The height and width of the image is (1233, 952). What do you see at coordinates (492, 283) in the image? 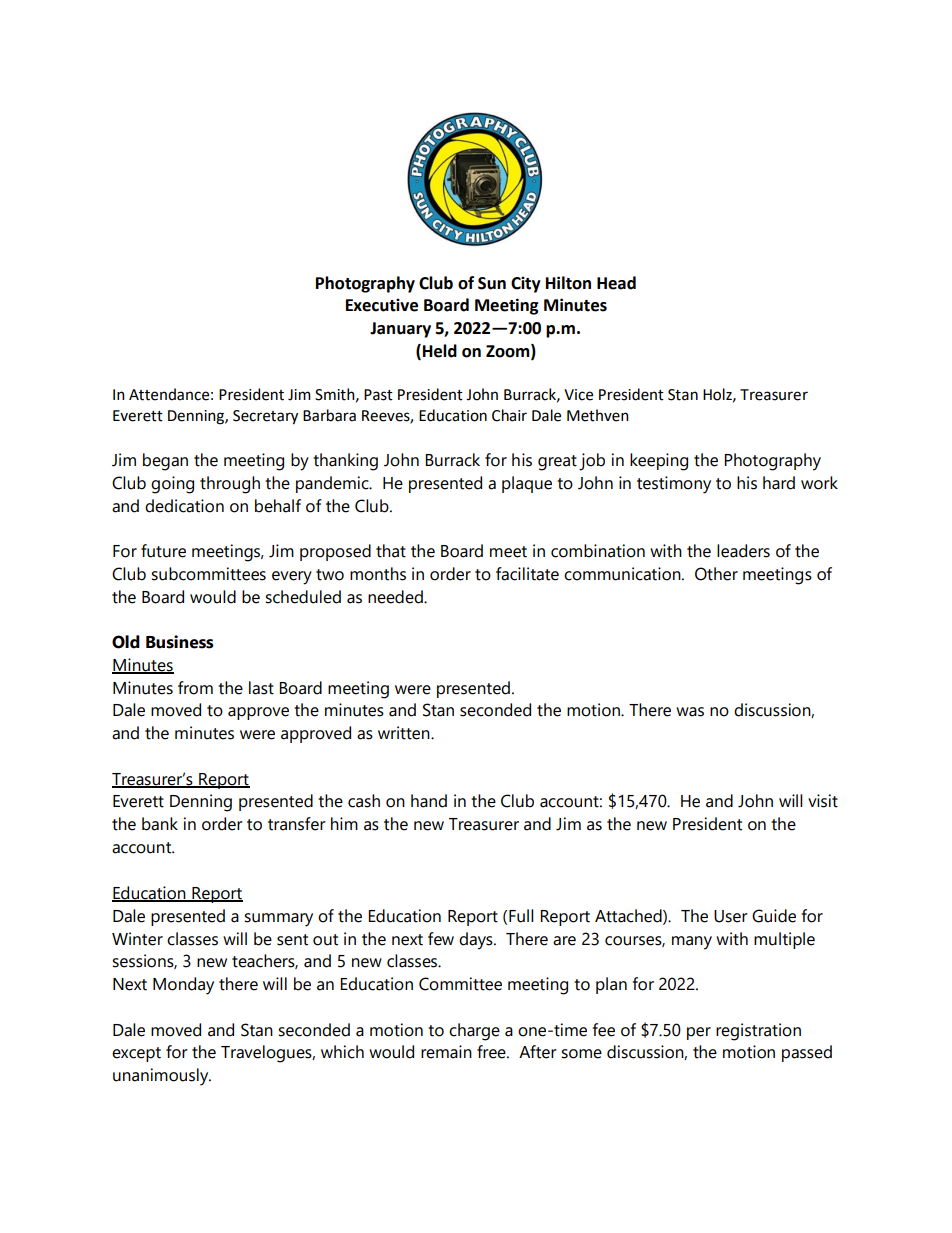
I see `Sun` at bounding box center [492, 283].
